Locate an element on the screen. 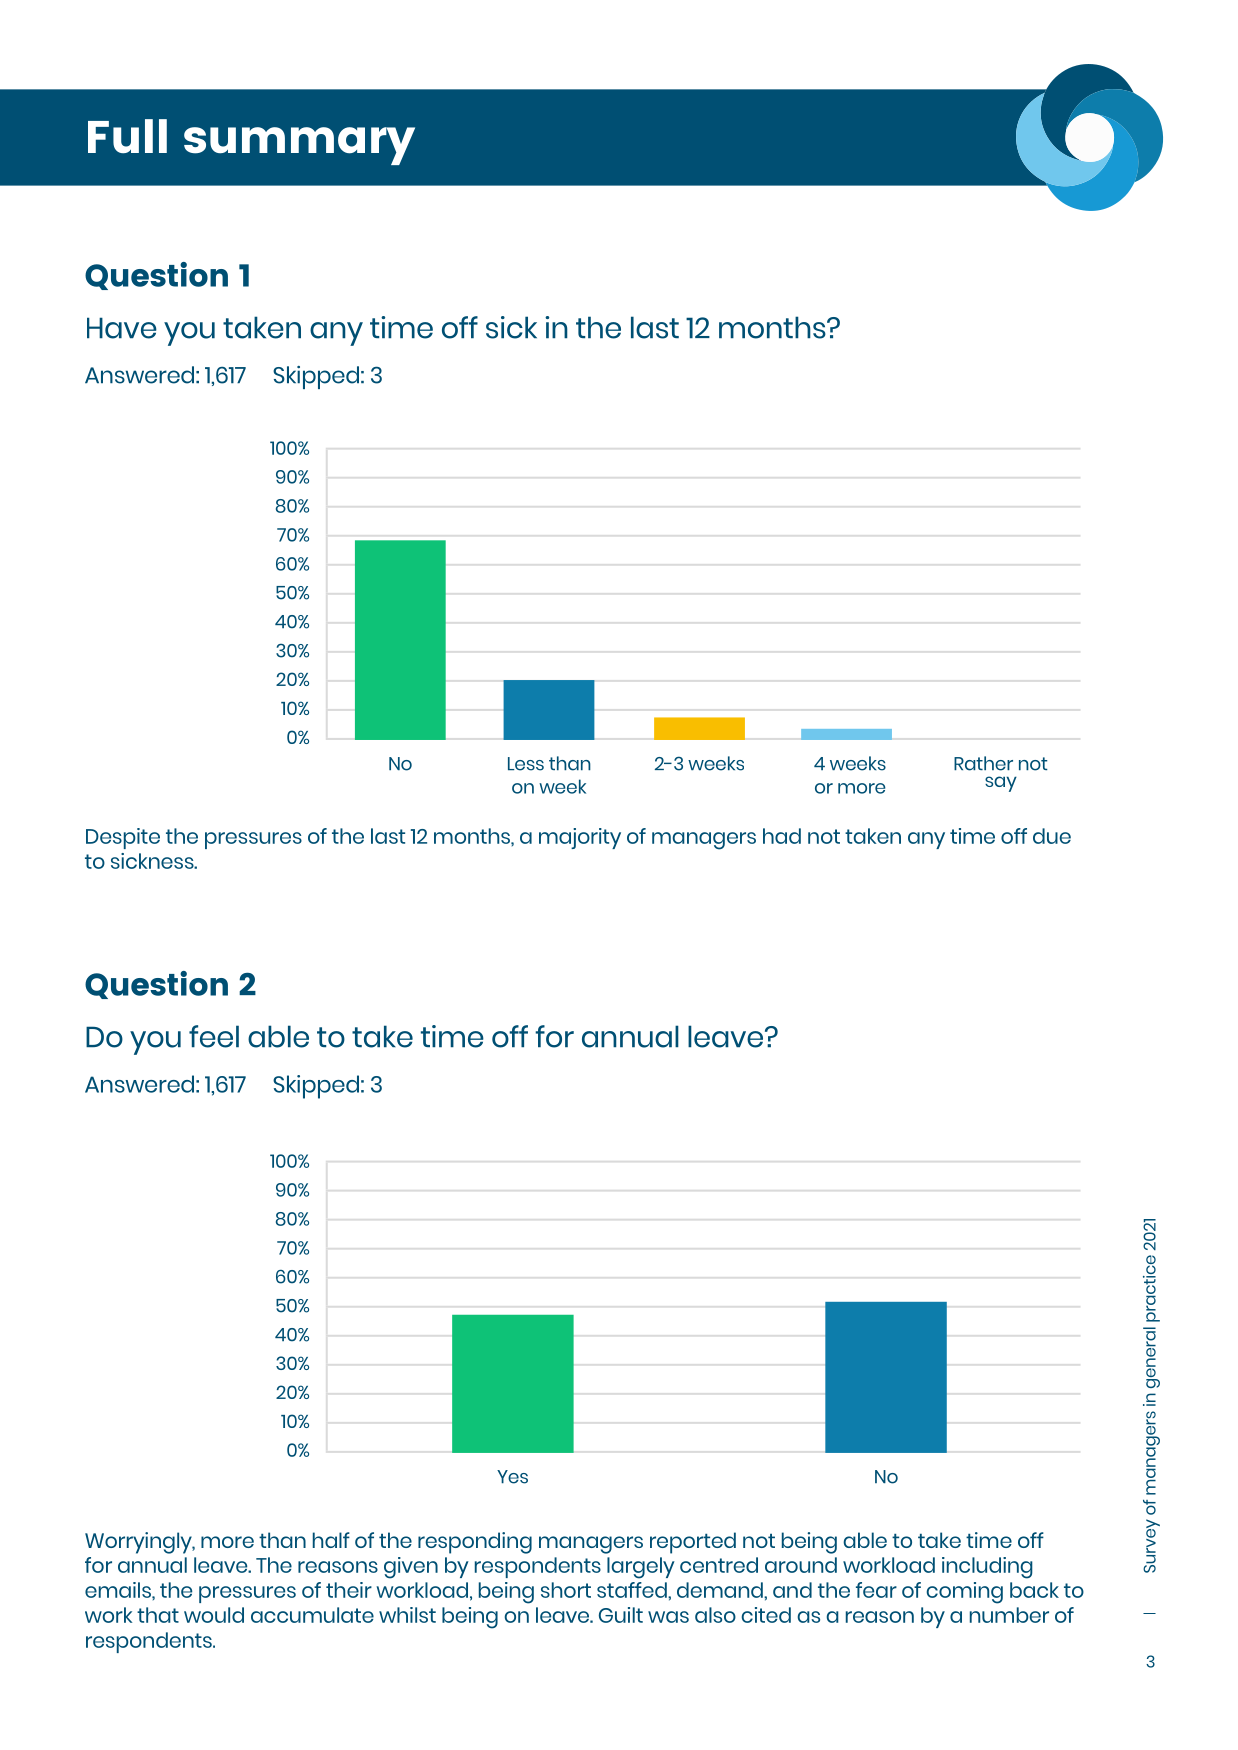  due is located at coordinates (1052, 836).
